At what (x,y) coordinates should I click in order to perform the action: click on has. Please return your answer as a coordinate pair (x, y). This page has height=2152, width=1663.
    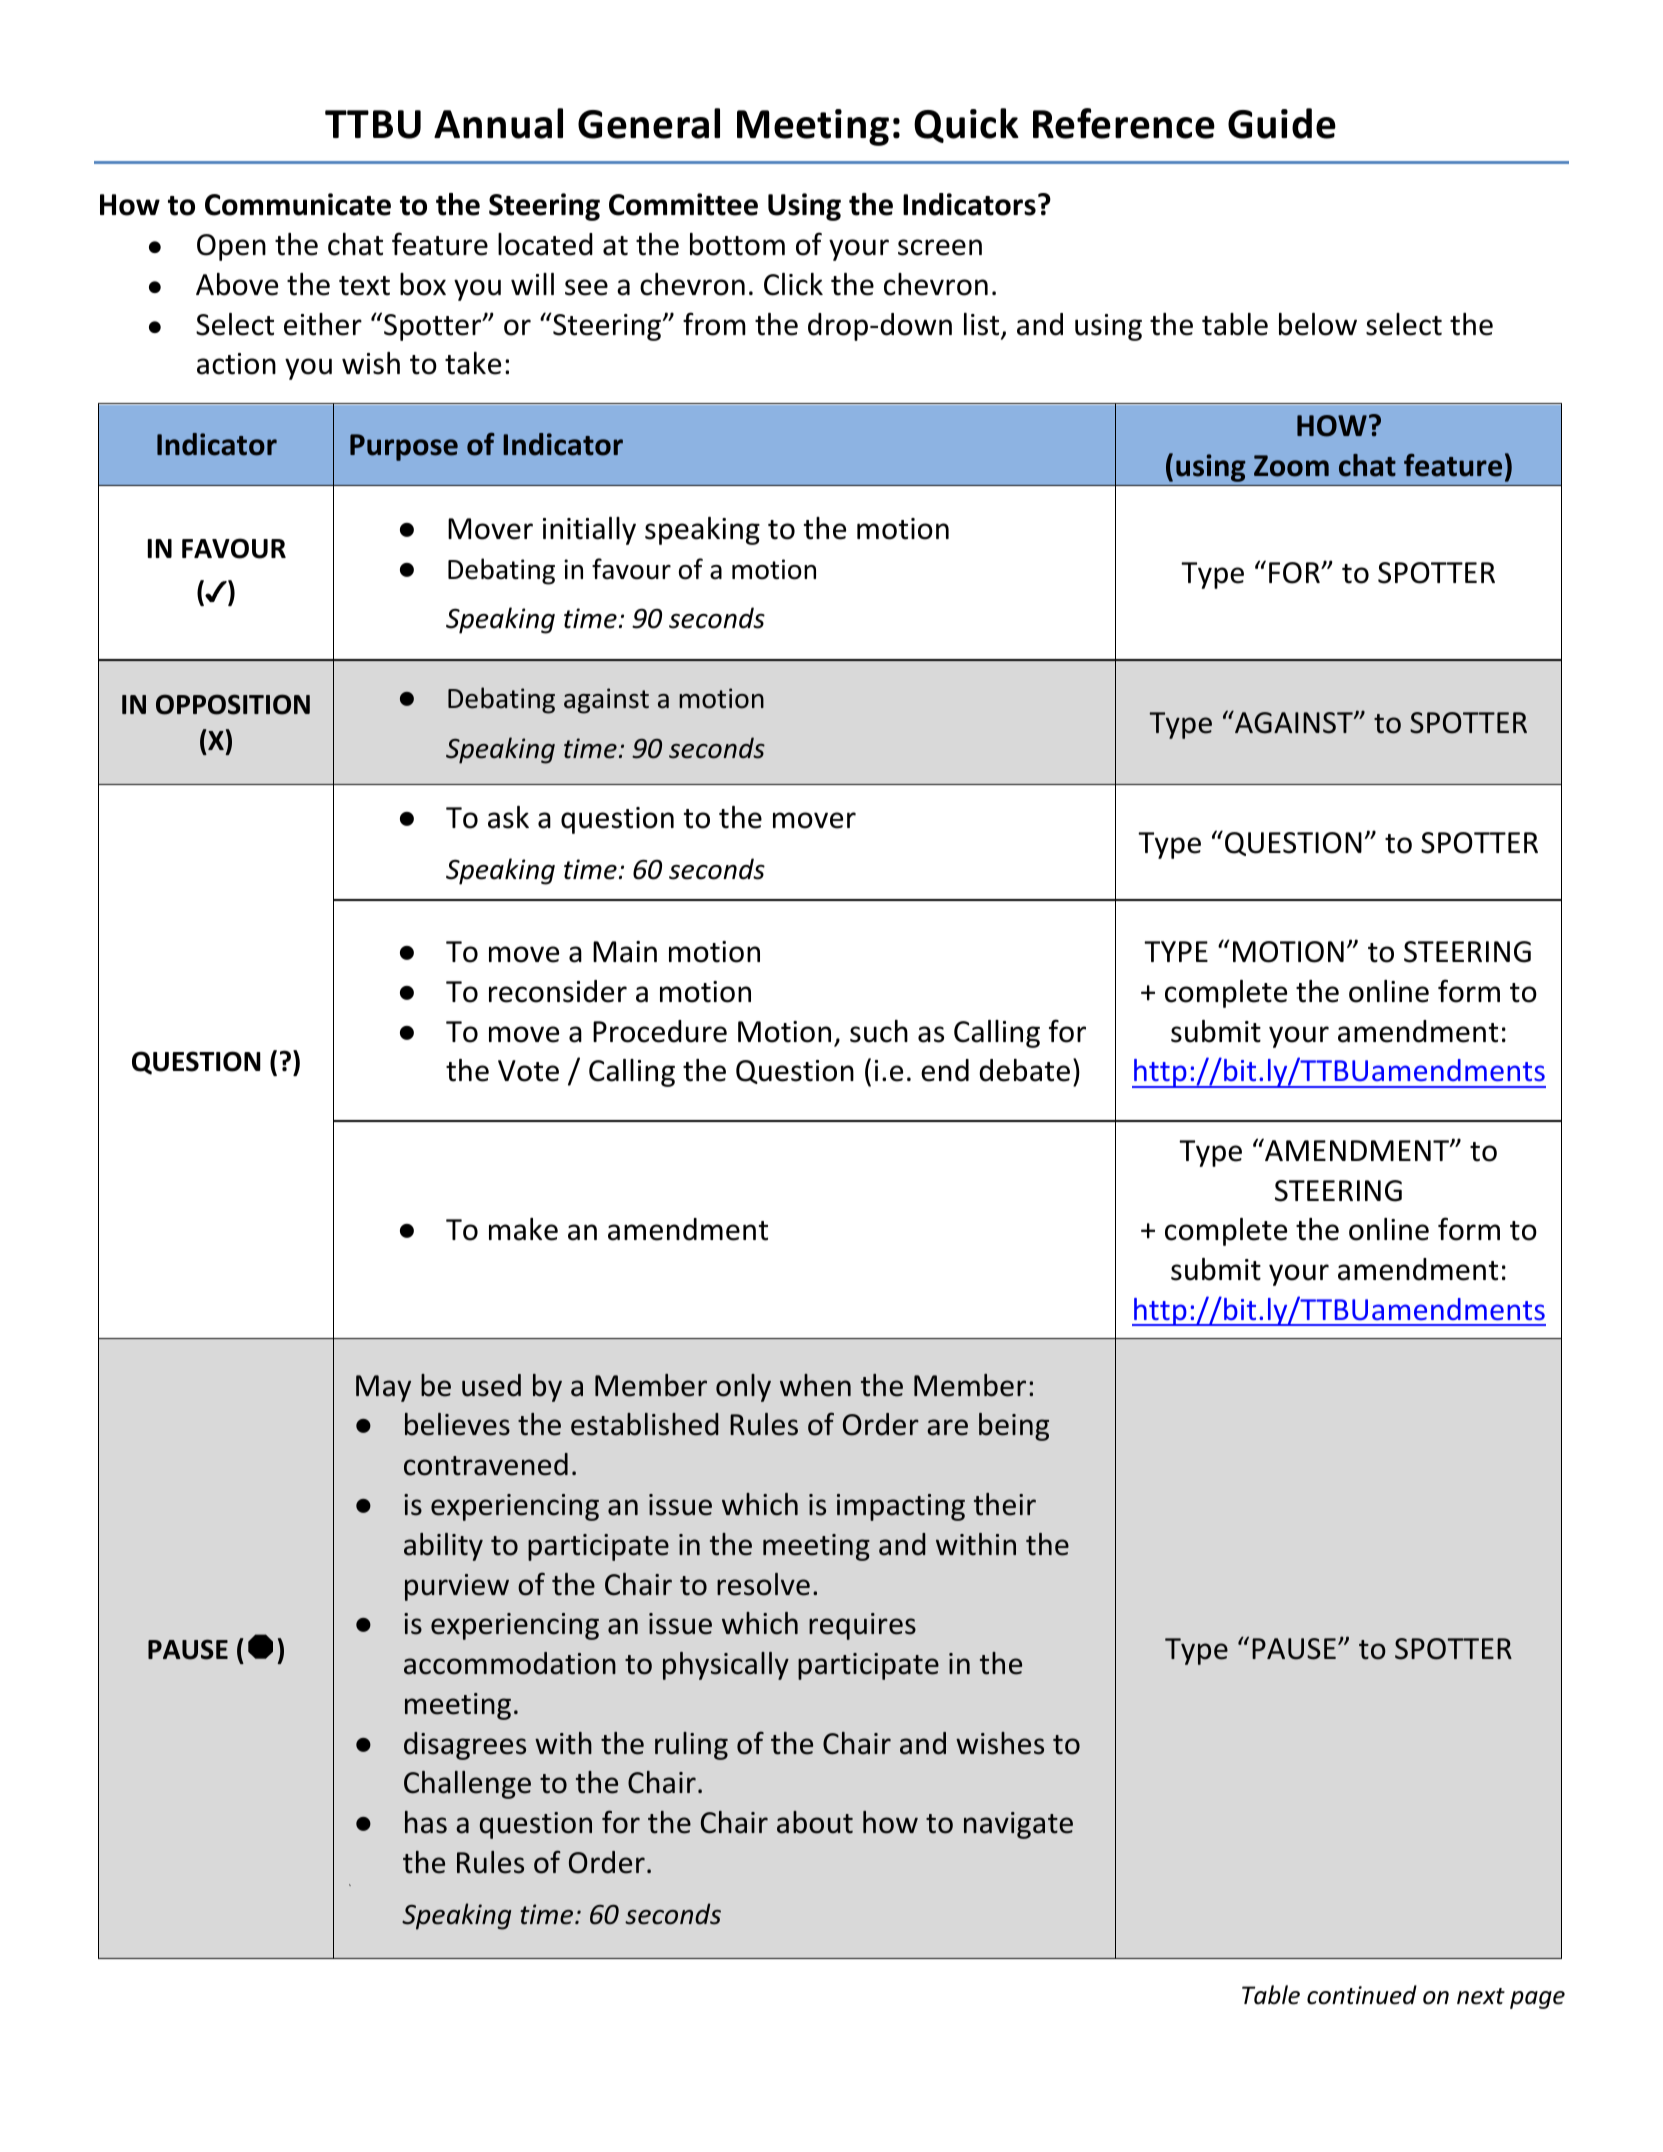
    Looking at the image, I should click on (426, 1822).
